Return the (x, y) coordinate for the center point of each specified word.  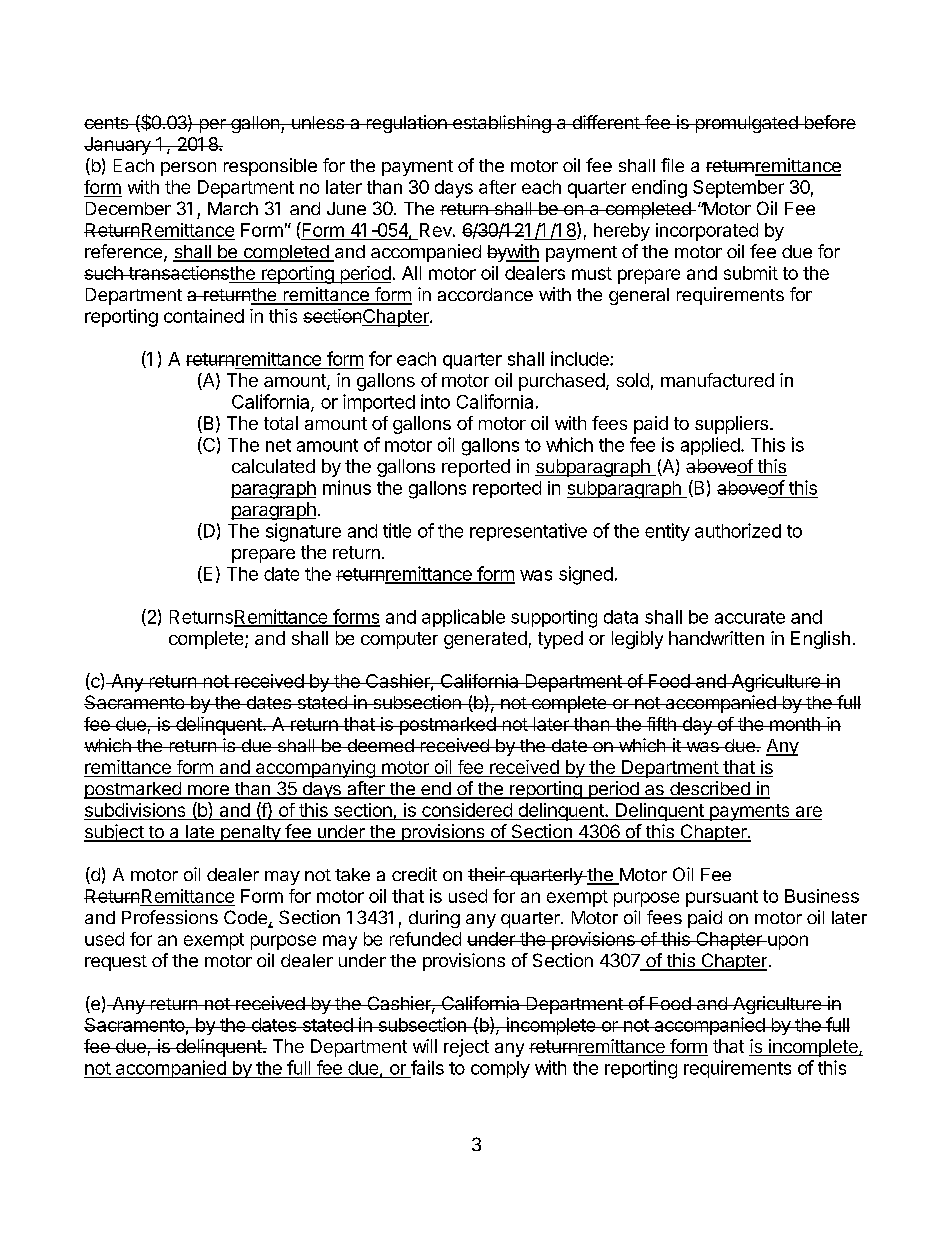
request (116, 963)
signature (303, 532)
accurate (750, 617)
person (188, 169)
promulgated (746, 124)
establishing (502, 124)
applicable (463, 618)
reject (466, 1048)
